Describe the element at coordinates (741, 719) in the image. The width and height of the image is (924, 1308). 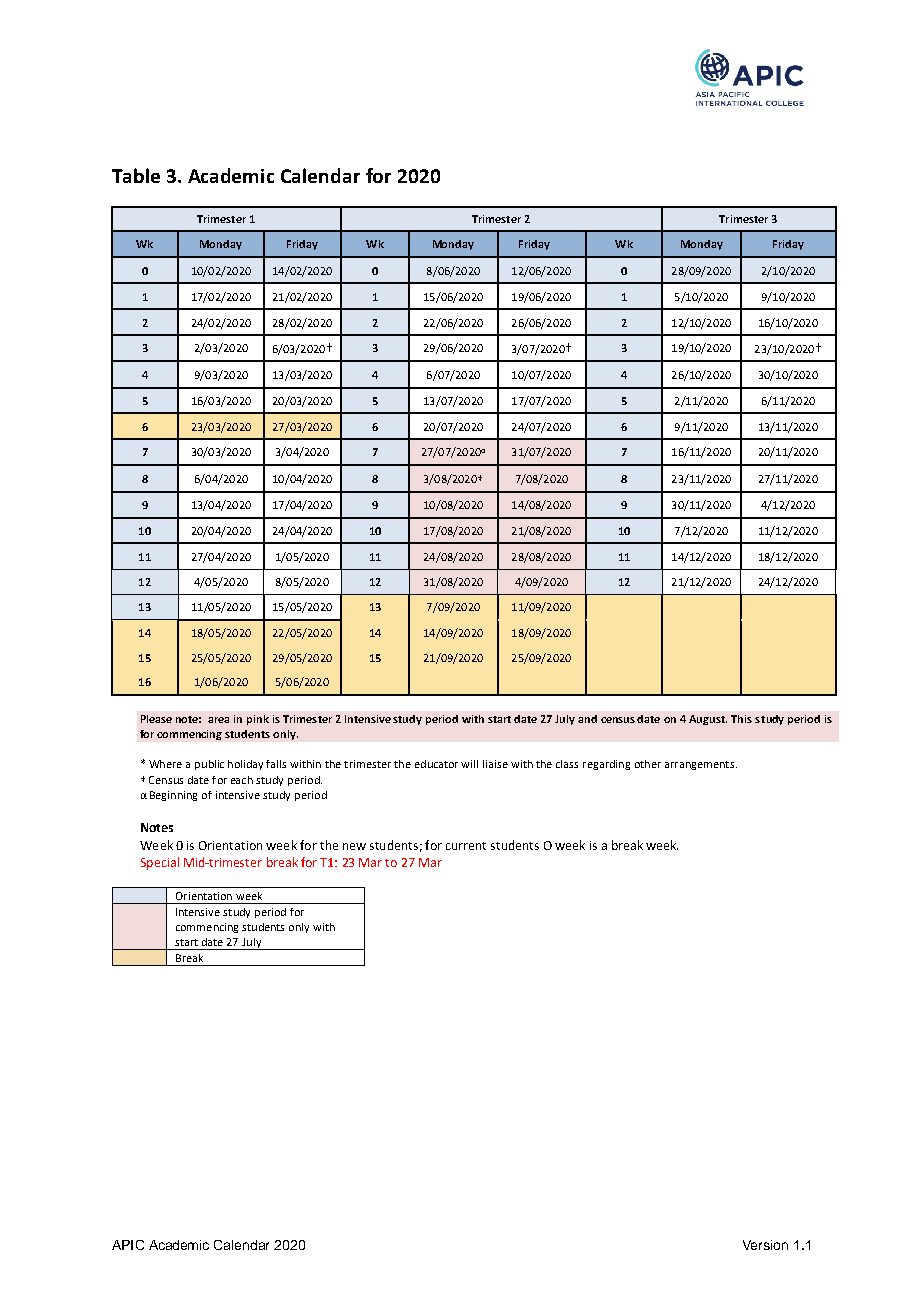
I see `This` at that location.
